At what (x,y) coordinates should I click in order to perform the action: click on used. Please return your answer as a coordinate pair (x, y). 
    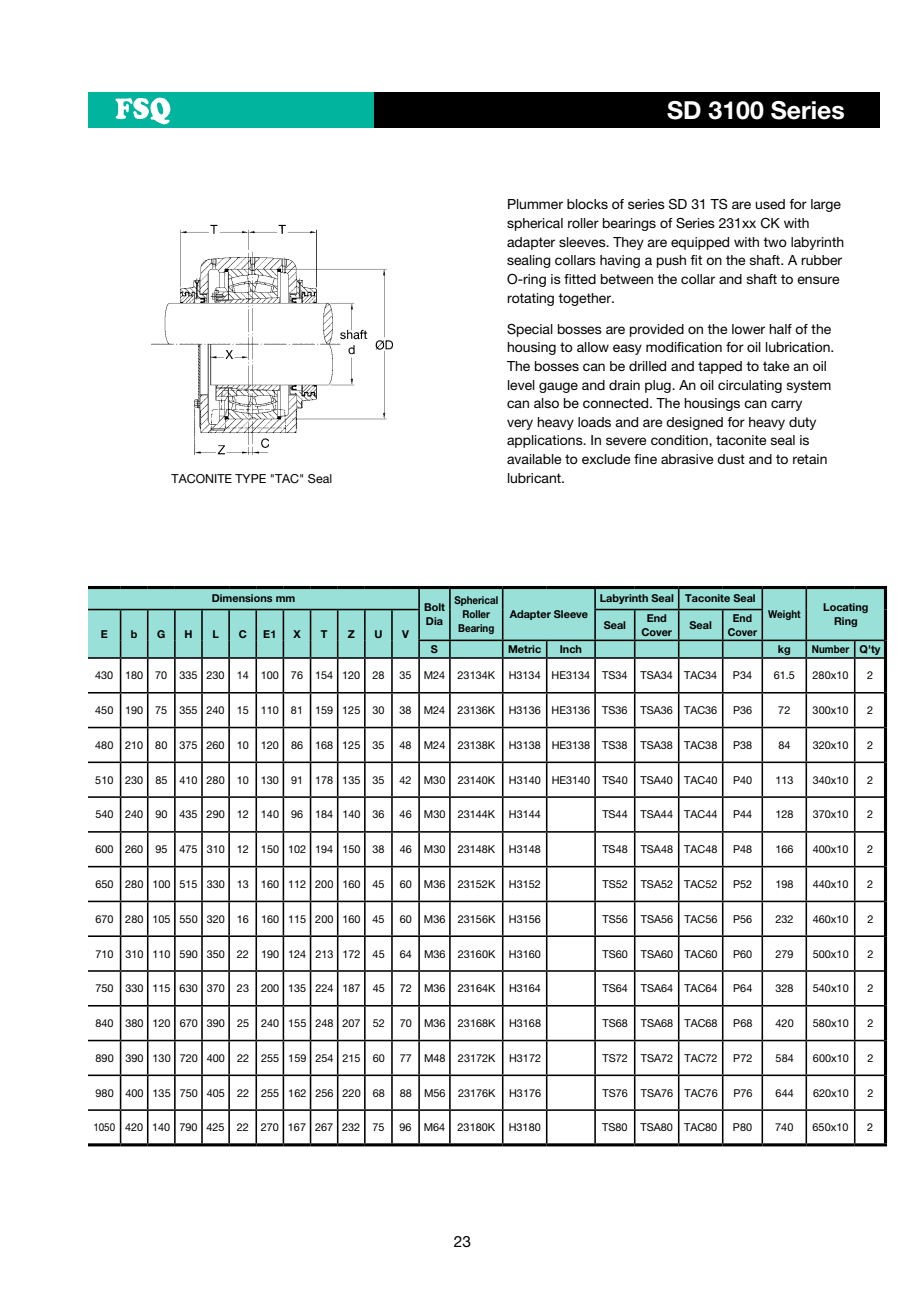
    Looking at the image, I should click on (770, 204).
